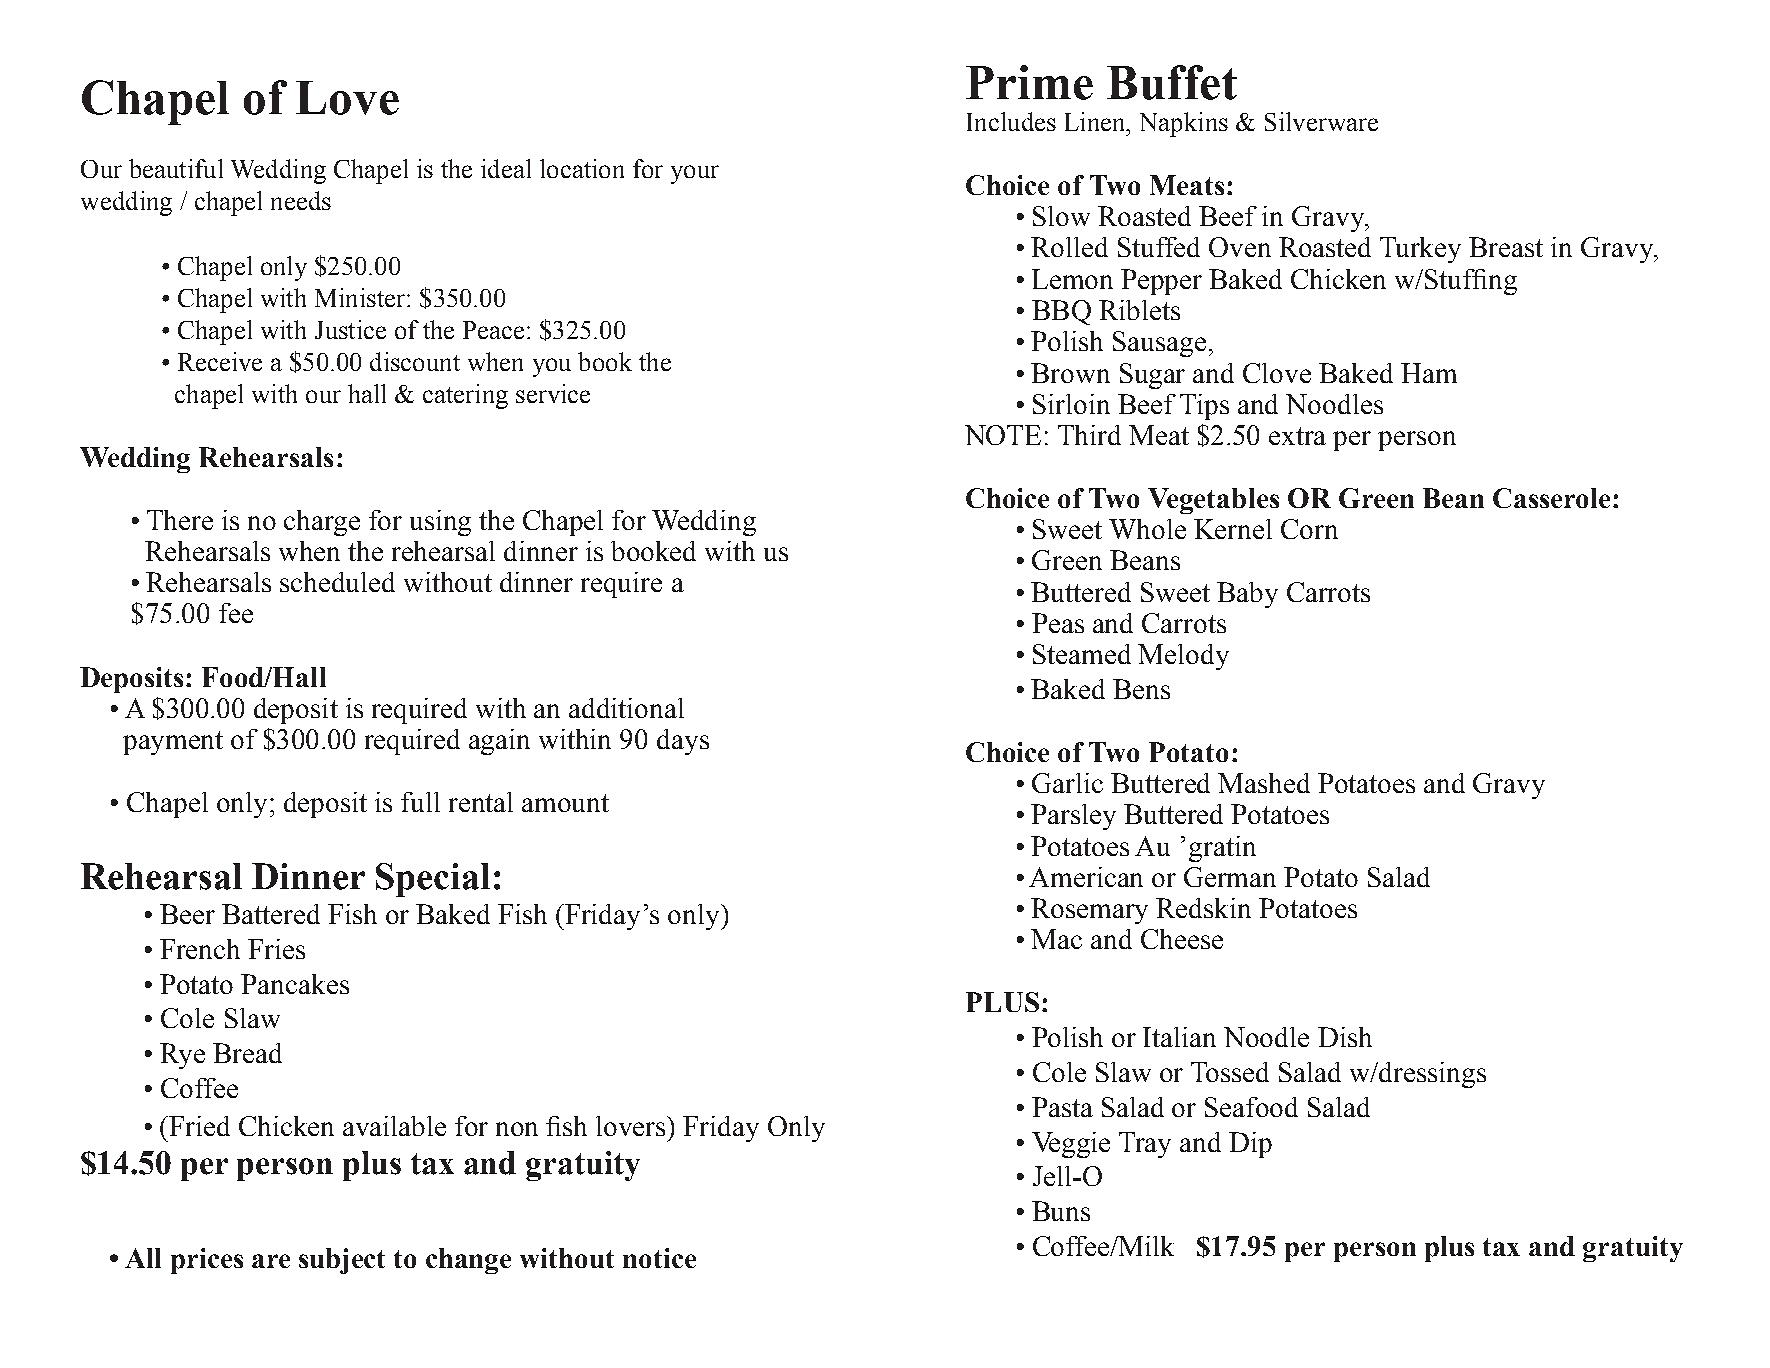 Image resolution: width=1770 pixels, height=1368 pixels. What do you see at coordinates (1082, 654) in the screenshot?
I see `Steamed` at bounding box center [1082, 654].
